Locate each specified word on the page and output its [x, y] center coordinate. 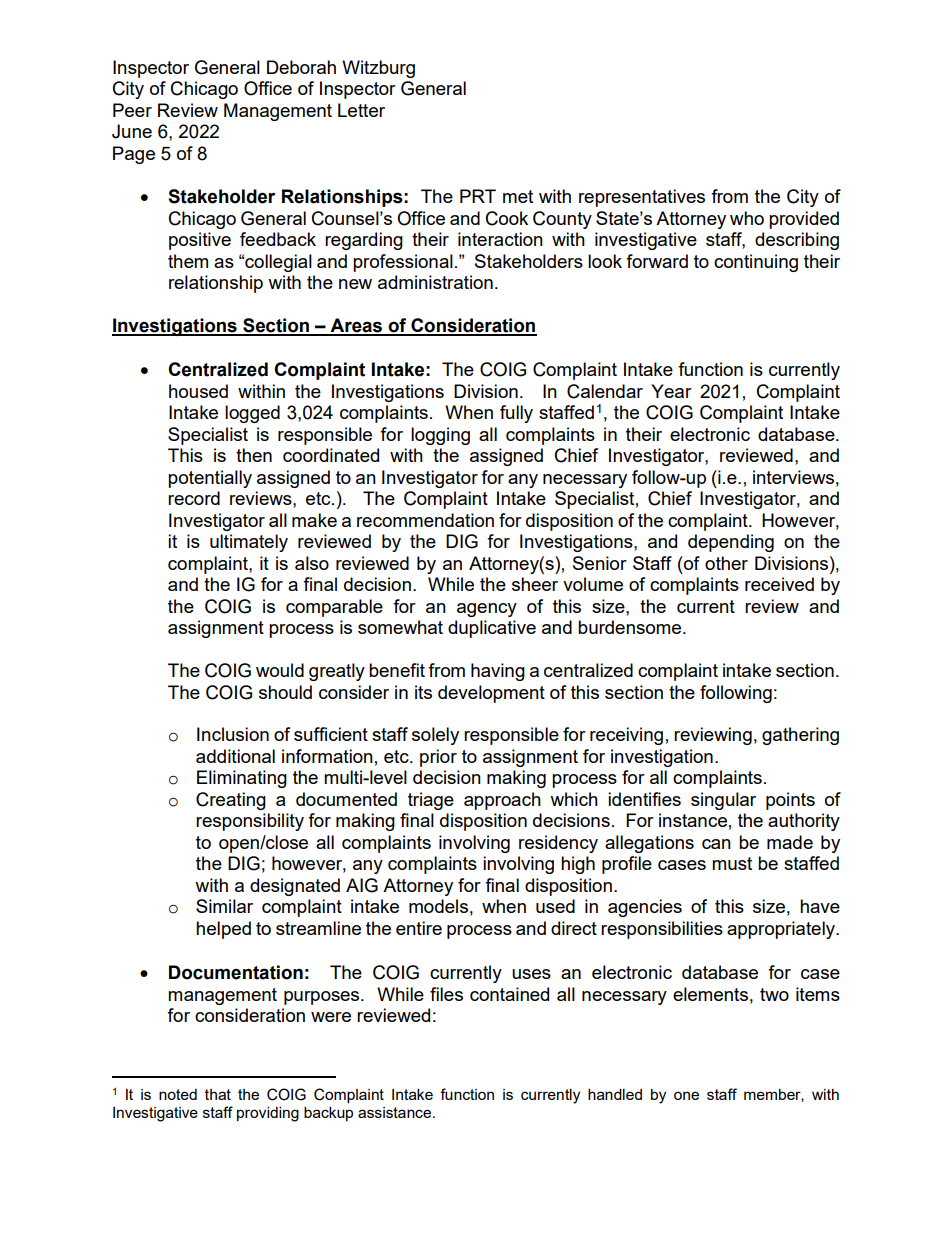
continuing [756, 263]
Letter [361, 110]
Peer [132, 110]
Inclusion [233, 734]
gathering [800, 736]
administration [435, 282]
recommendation [425, 520]
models [438, 906]
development [491, 694]
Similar [224, 906]
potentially [210, 479]
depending [731, 543]
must [732, 863]
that [218, 1094]
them [188, 261]
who [747, 218]
